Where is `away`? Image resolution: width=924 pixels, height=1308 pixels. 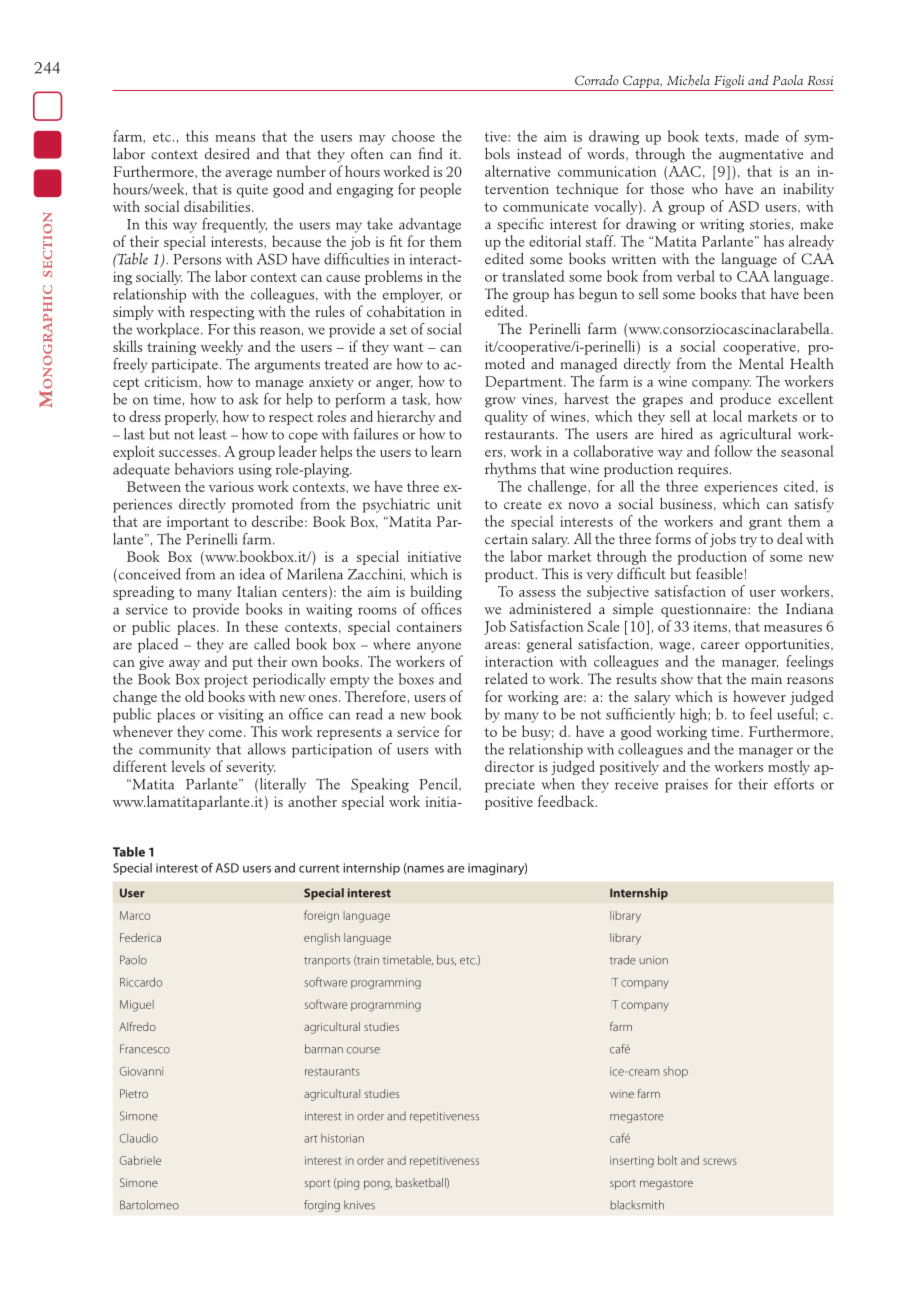 away is located at coordinates (184, 665).
